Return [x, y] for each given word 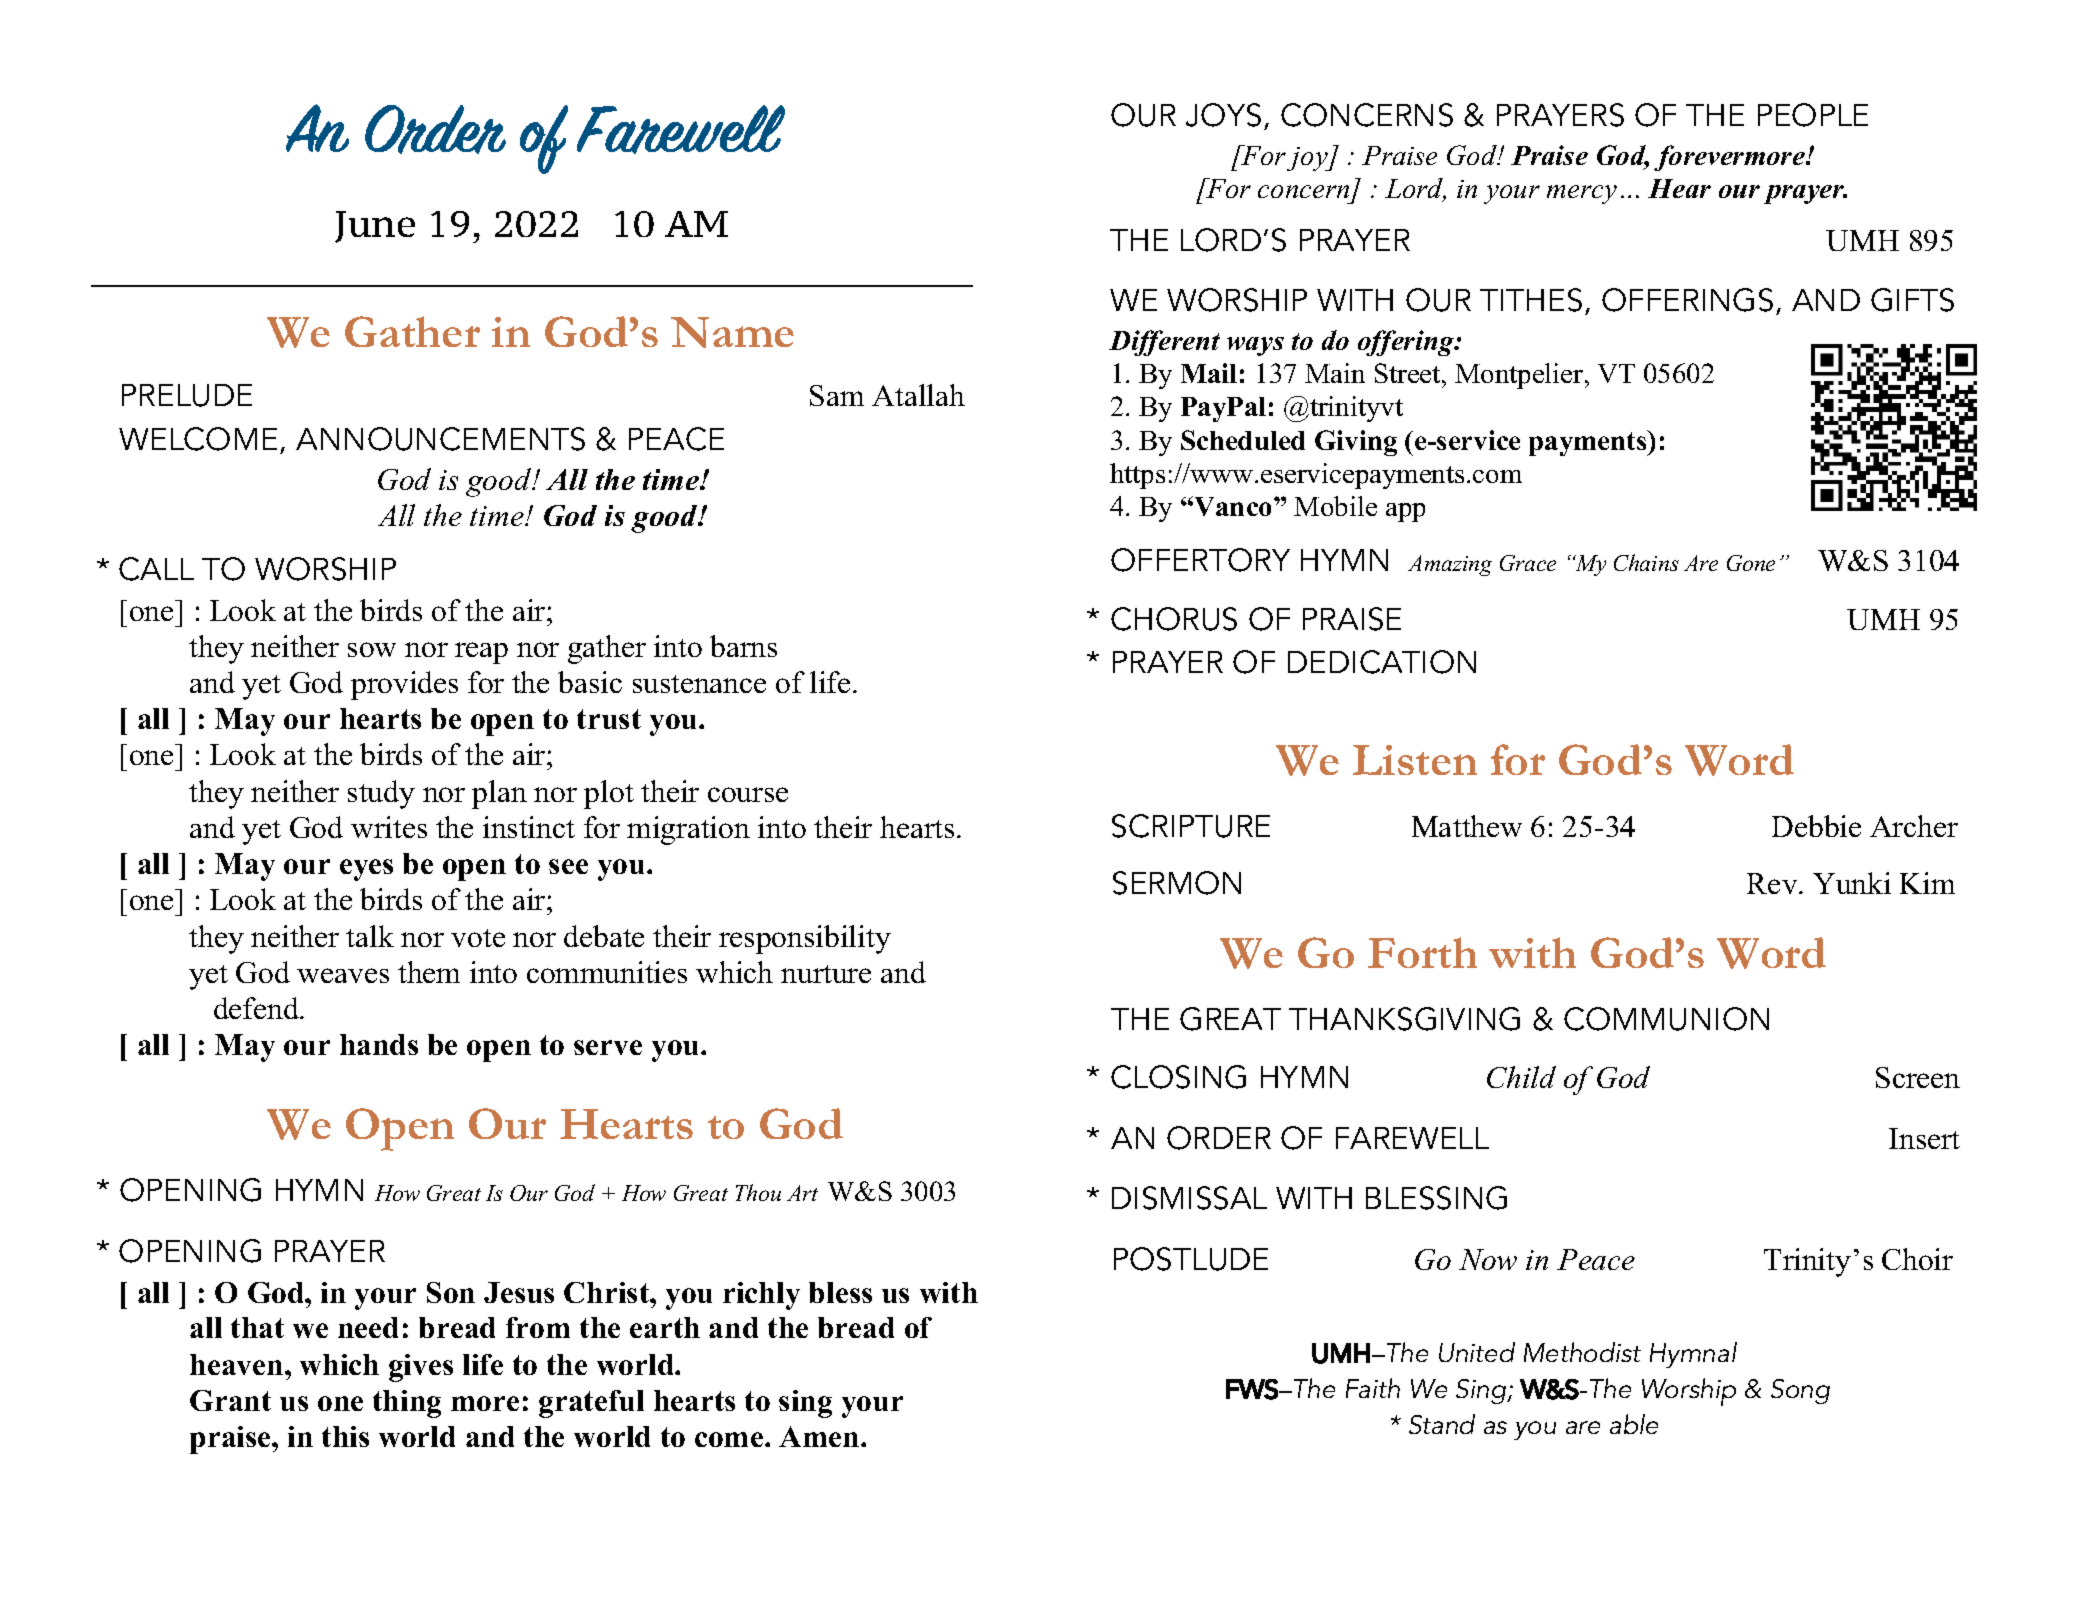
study [381, 794]
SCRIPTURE [1191, 826]
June [375, 227]
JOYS [1223, 115]
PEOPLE [1813, 115]
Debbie [1816, 826]
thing [407, 1404]
